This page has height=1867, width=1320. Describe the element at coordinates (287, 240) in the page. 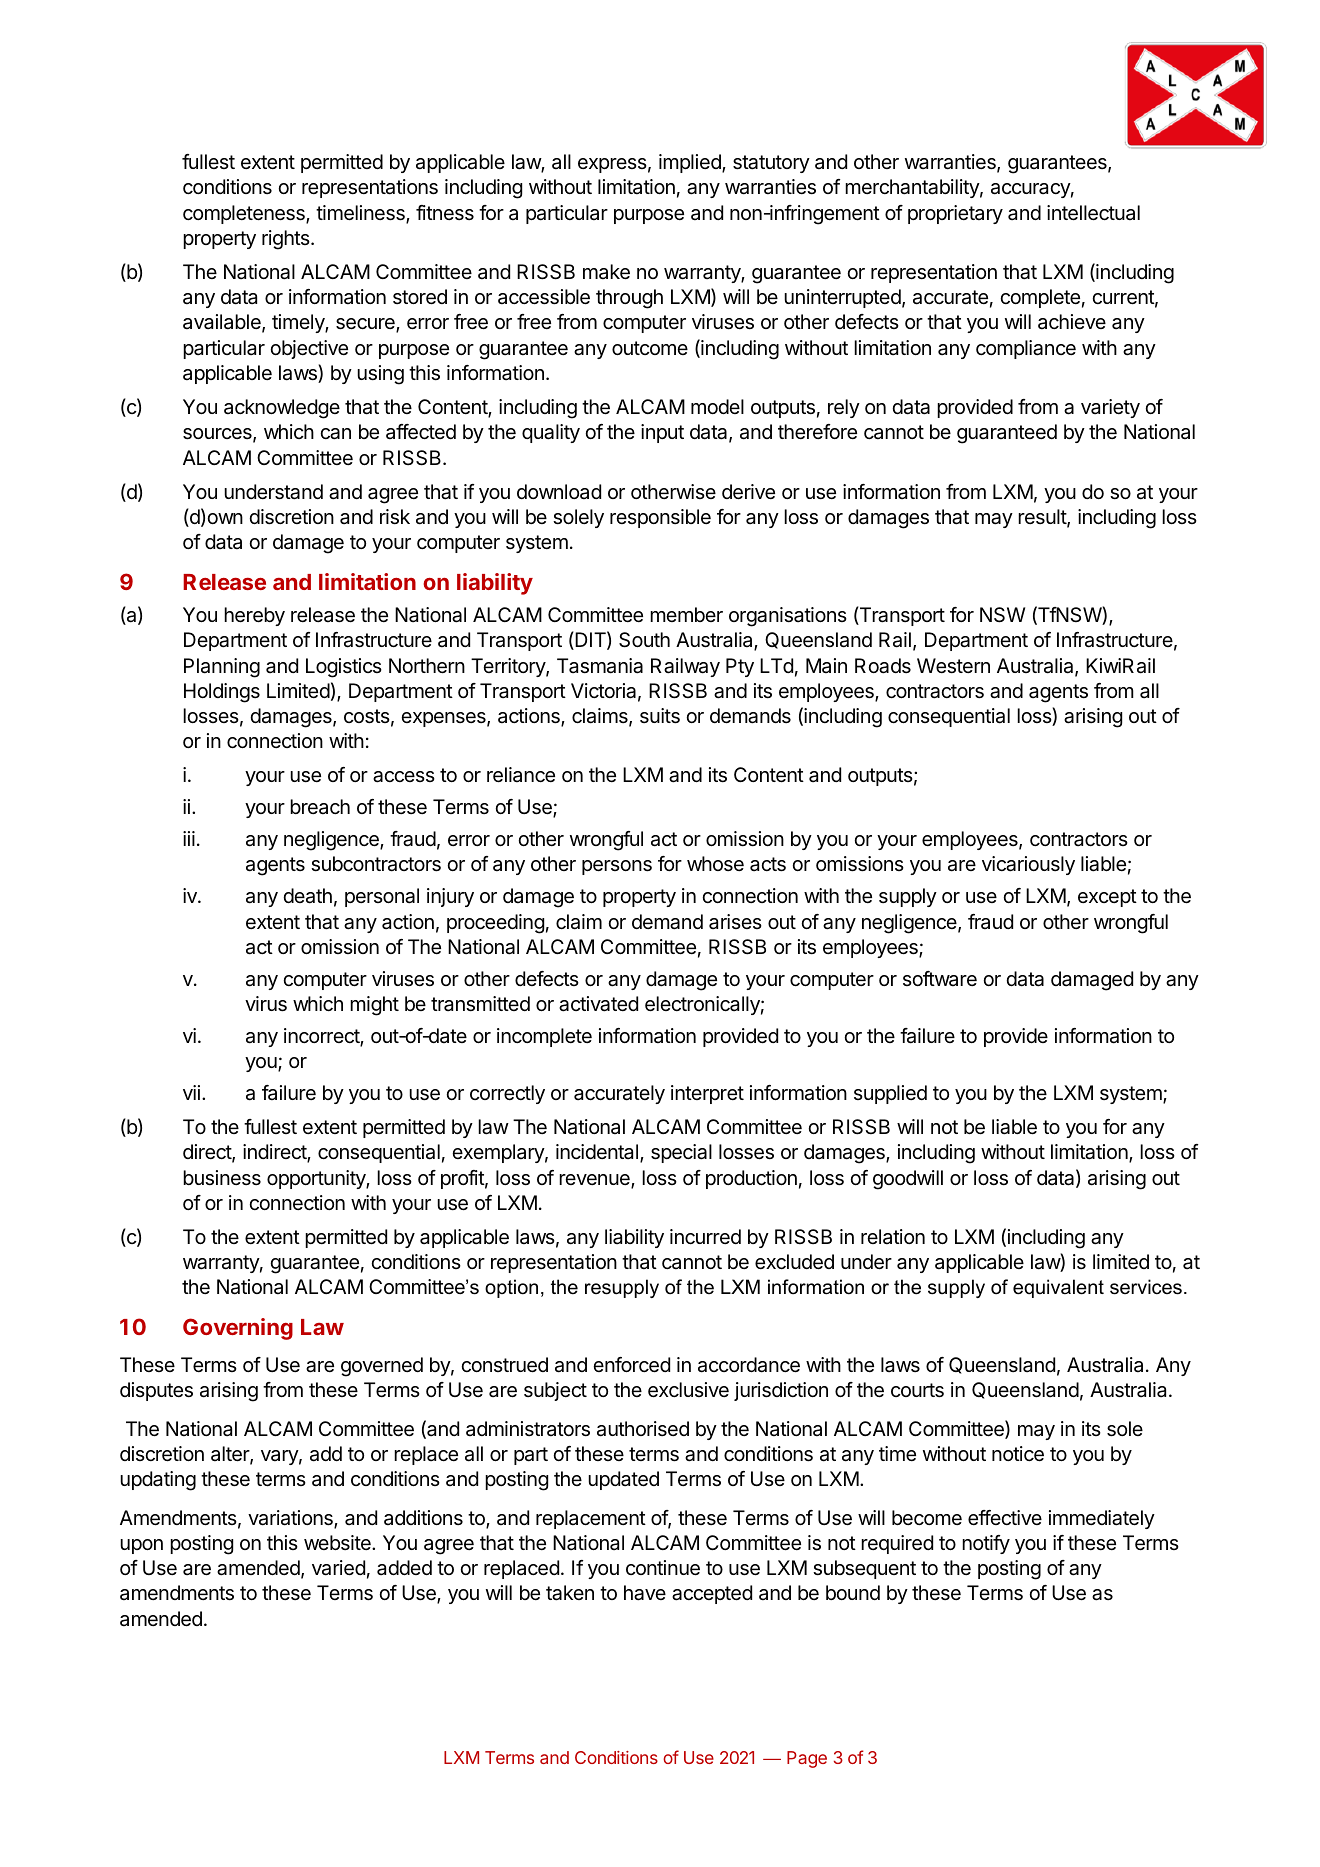

I see `rights` at that location.
